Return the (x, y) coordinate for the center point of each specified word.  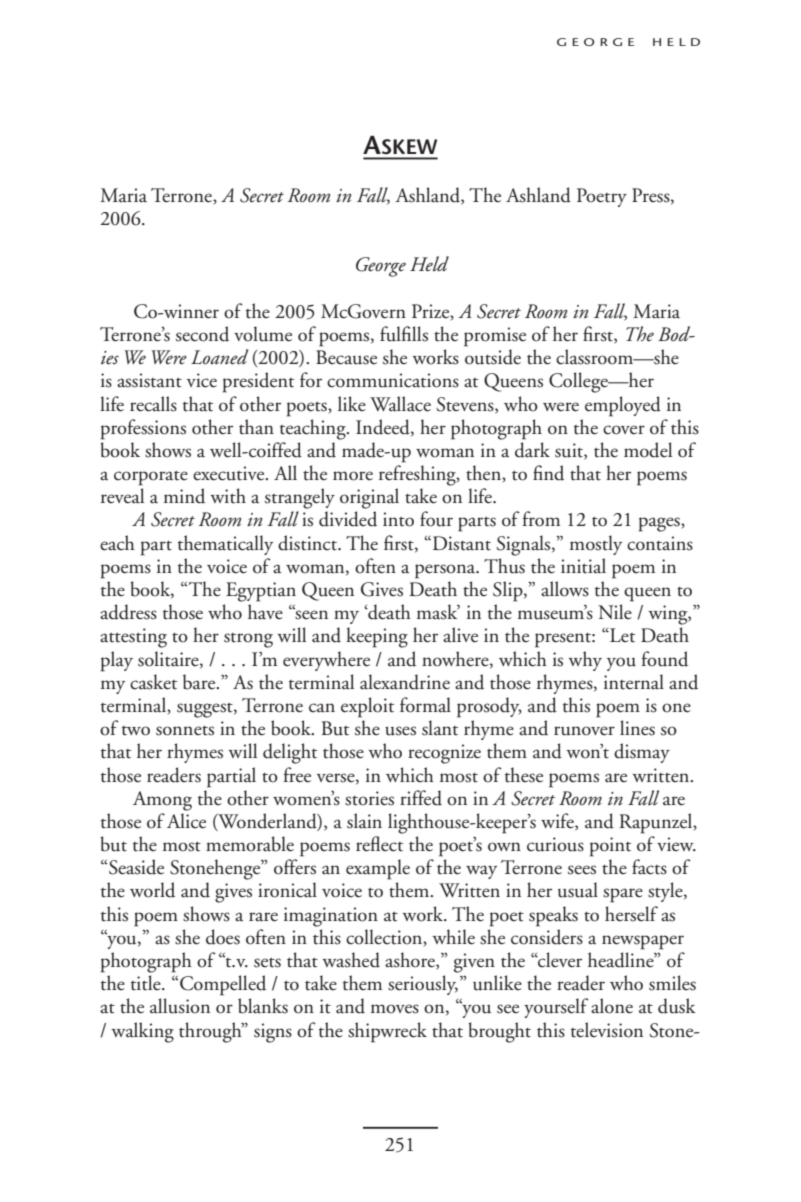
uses (400, 731)
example (378, 869)
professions (143, 429)
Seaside (136, 867)
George (381, 267)
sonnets (185, 731)
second (202, 334)
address (128, 612)
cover (624, 430)
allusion (180, 1006)
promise (495, 337)
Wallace (400, 404)
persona (446, 571)
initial (583, 566)
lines (637, 728)
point (610, 847)
